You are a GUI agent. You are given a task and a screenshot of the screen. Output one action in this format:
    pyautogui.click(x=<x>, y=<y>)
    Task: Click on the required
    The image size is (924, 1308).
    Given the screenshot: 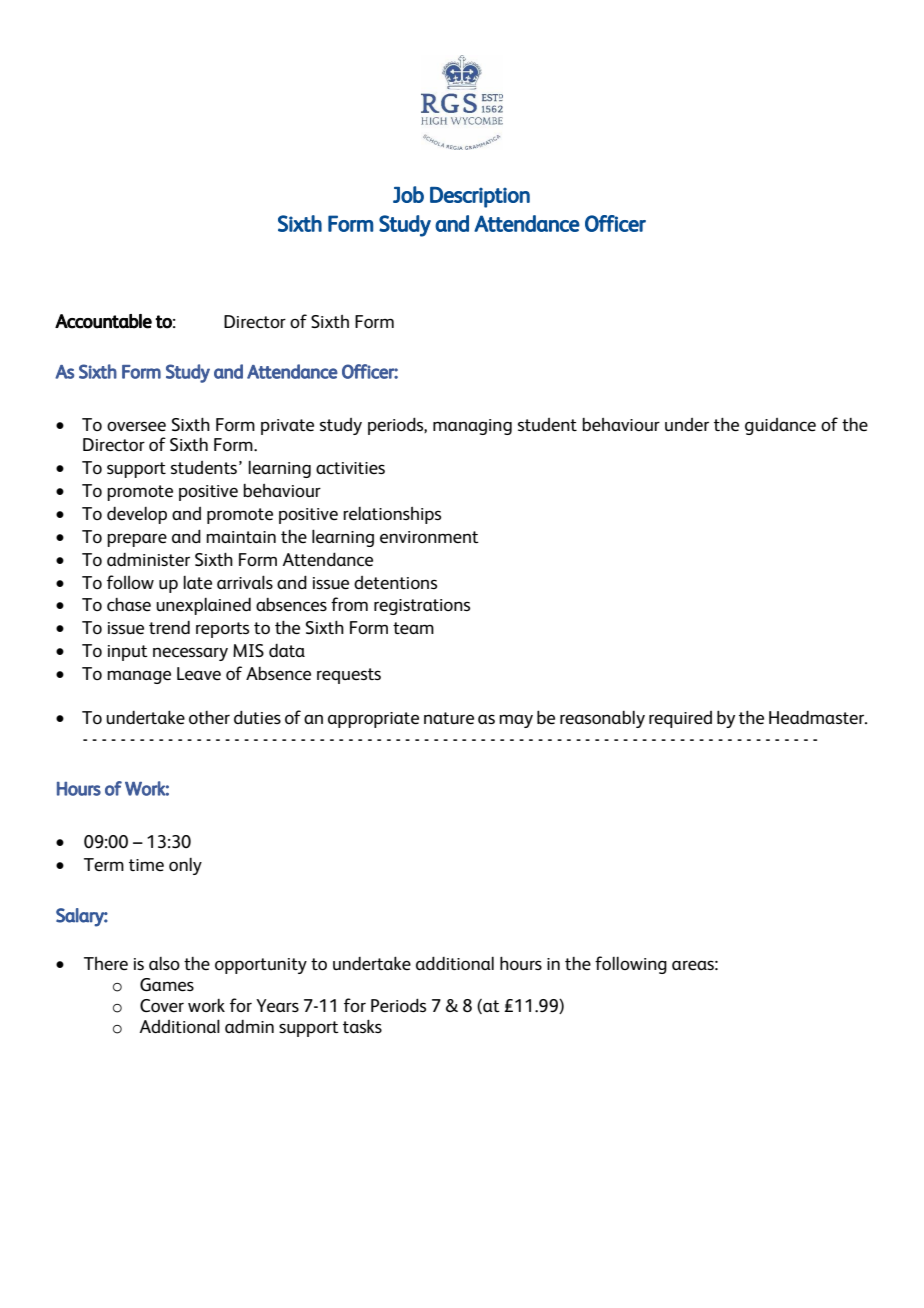 What is the action you would take?
    pyautogui.click(x=680, y=719)
